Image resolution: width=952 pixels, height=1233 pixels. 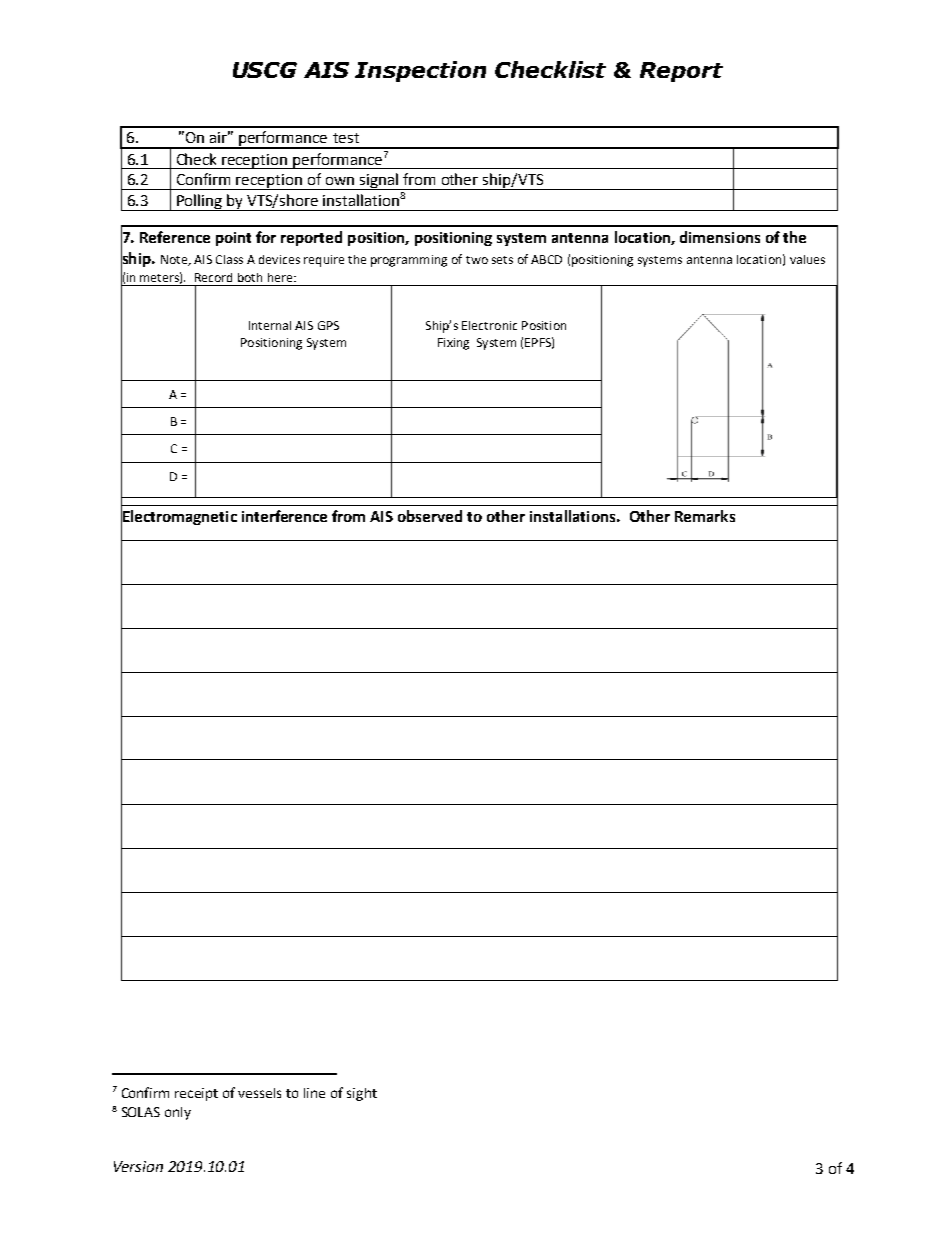 I want to click on dimensions, so click(x=720, y=237).
